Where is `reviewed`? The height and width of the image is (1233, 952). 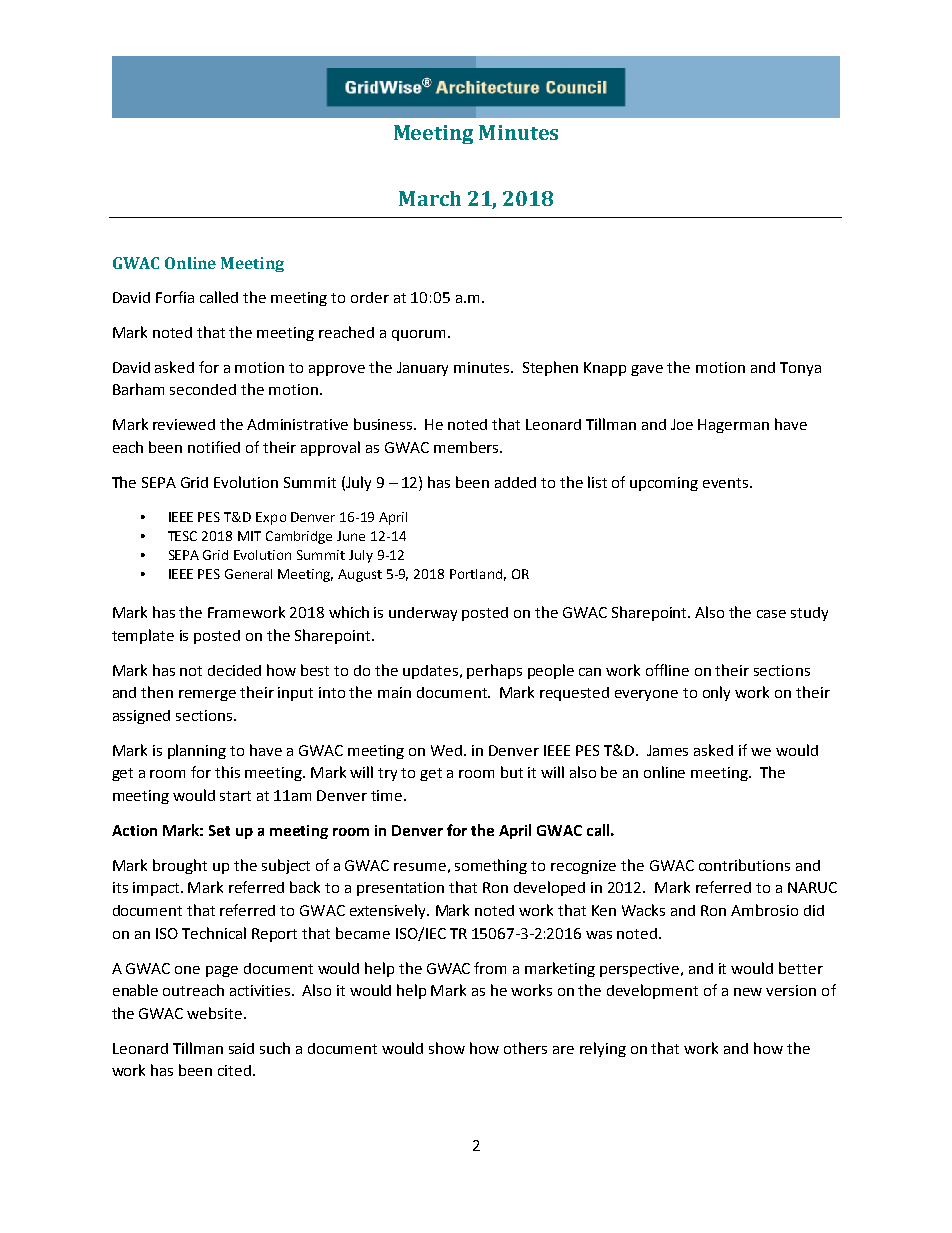 reviewed is located at coordinates (184, 424).
